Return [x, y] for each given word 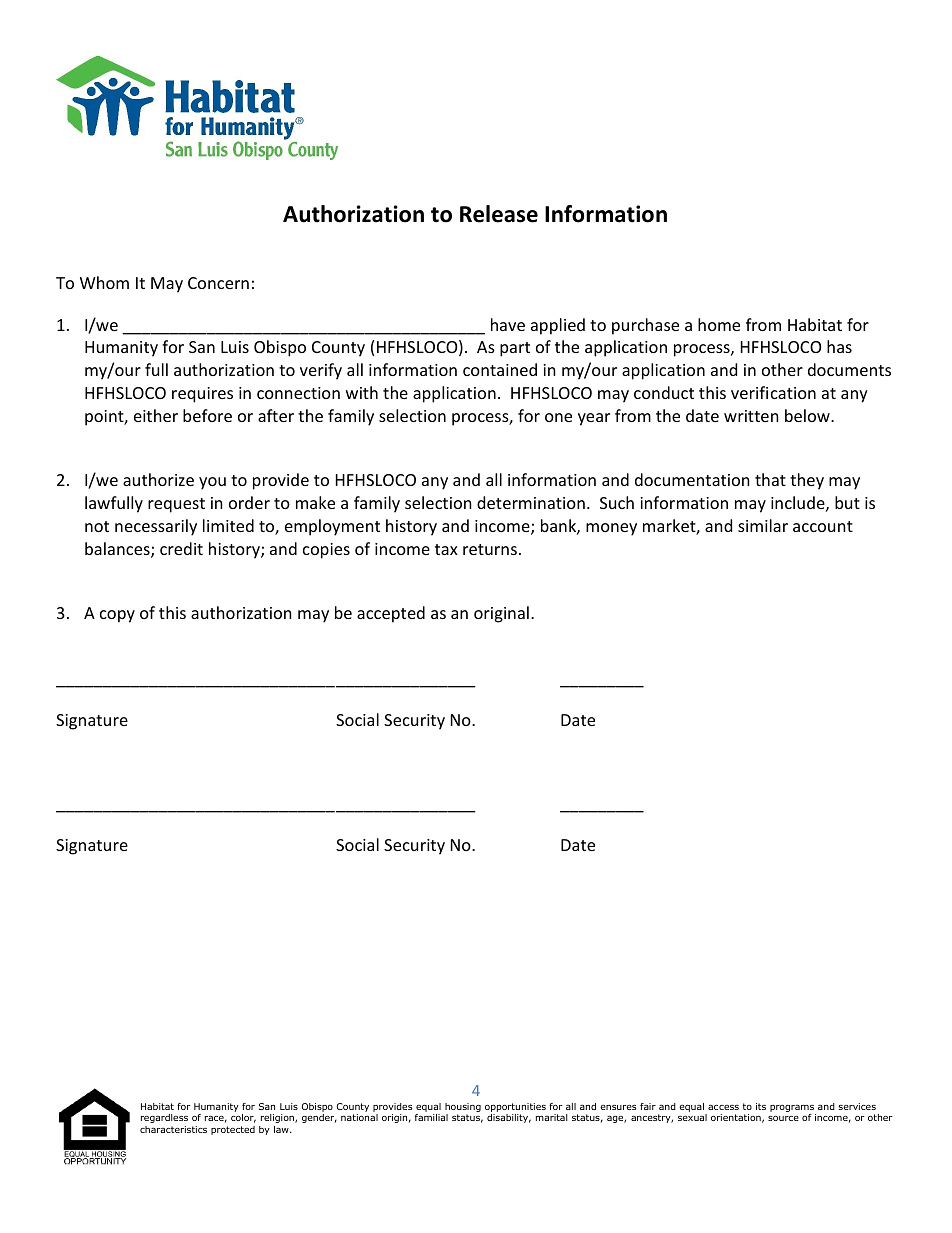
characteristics [173, 1129]
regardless [164, 1118]
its [761, 1106]
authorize [158, 479]
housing [463, 1109]
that [770, 479]
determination [531, 502]
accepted [391, 614]
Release [499, 214]
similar [763, 525]
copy [117, 616]
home [719, 324]
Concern [218, 283]
